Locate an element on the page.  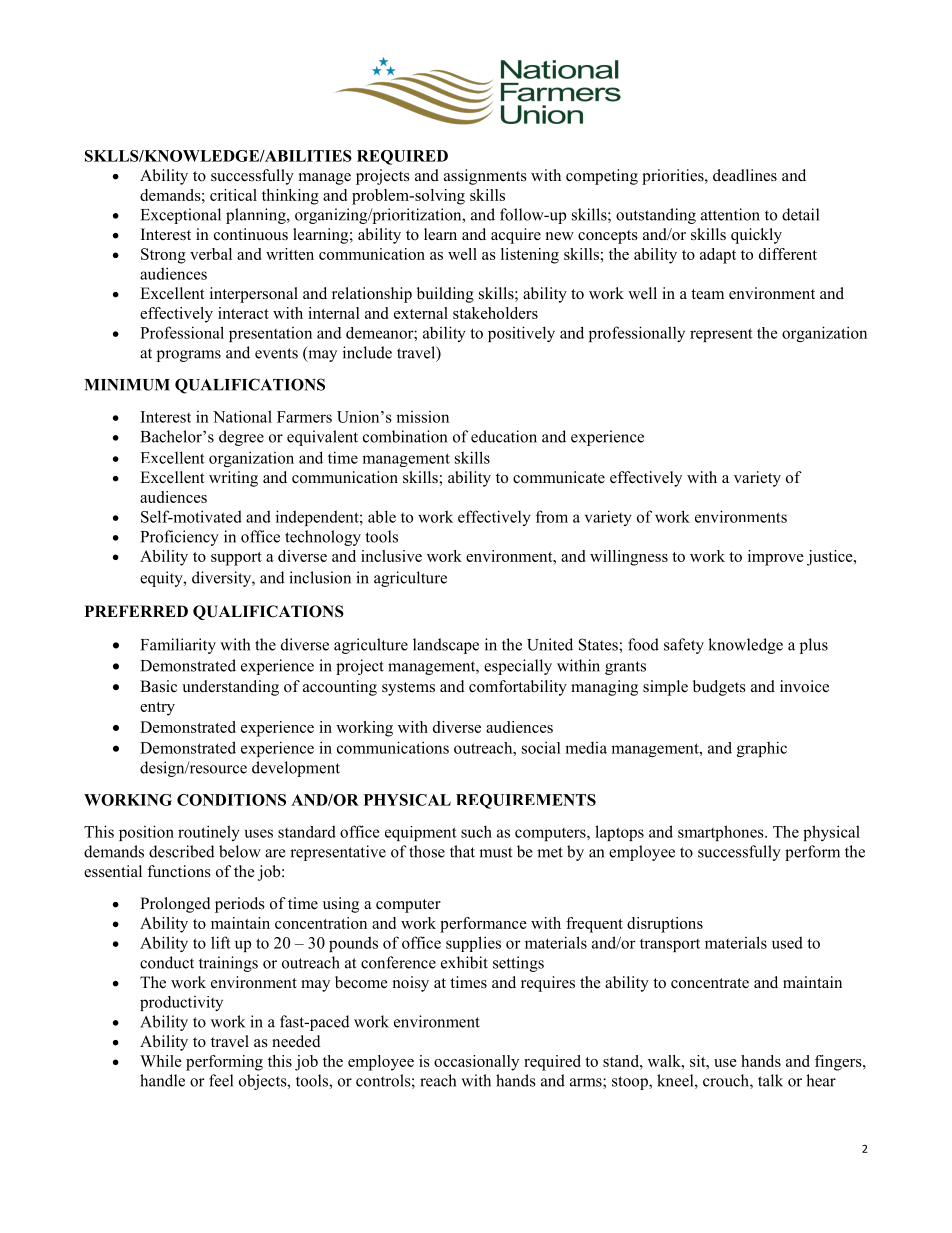
While is located at coordinates (161, 1061).
